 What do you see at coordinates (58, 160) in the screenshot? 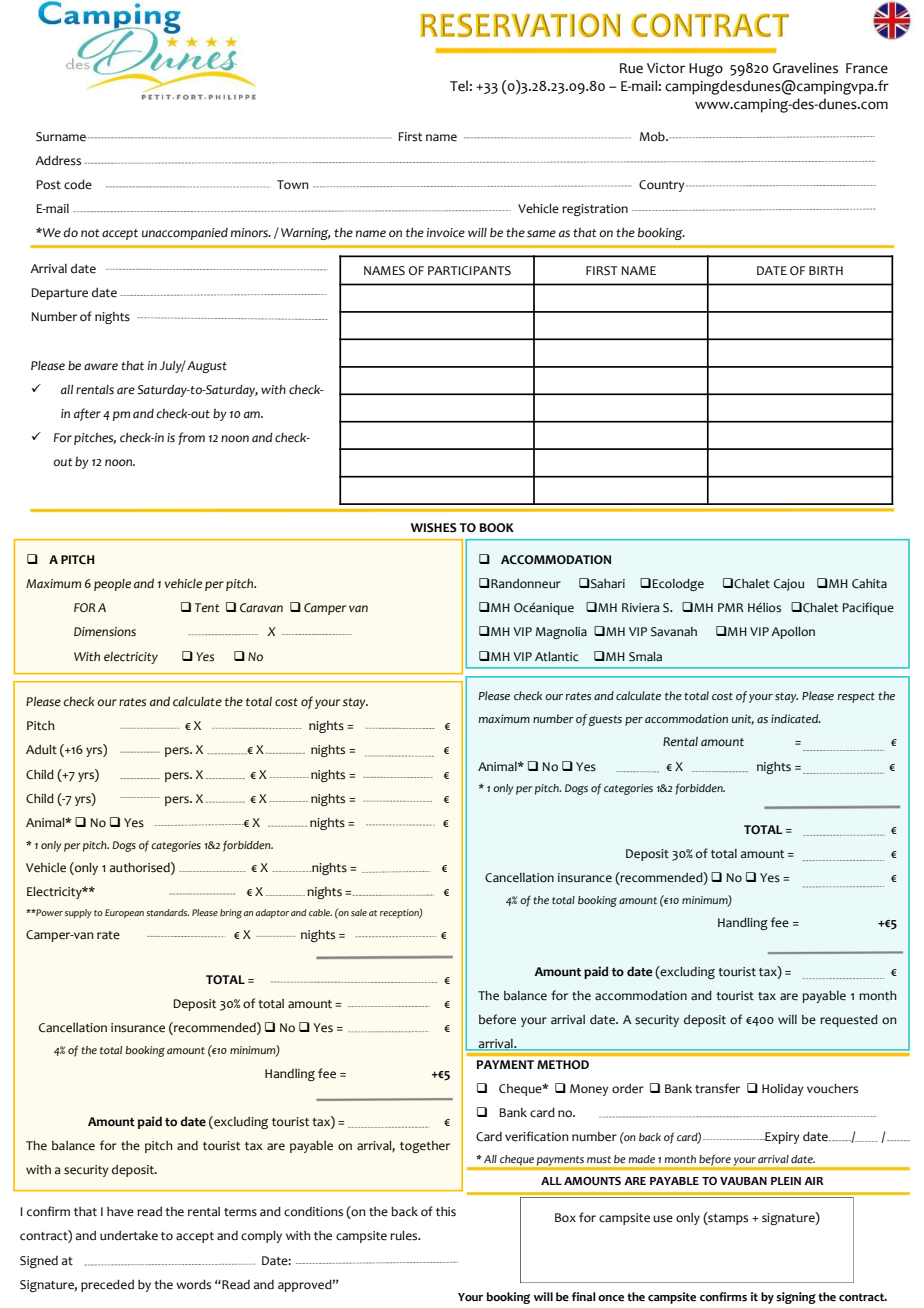
I see `Address` at bounding box center [58, 160].
